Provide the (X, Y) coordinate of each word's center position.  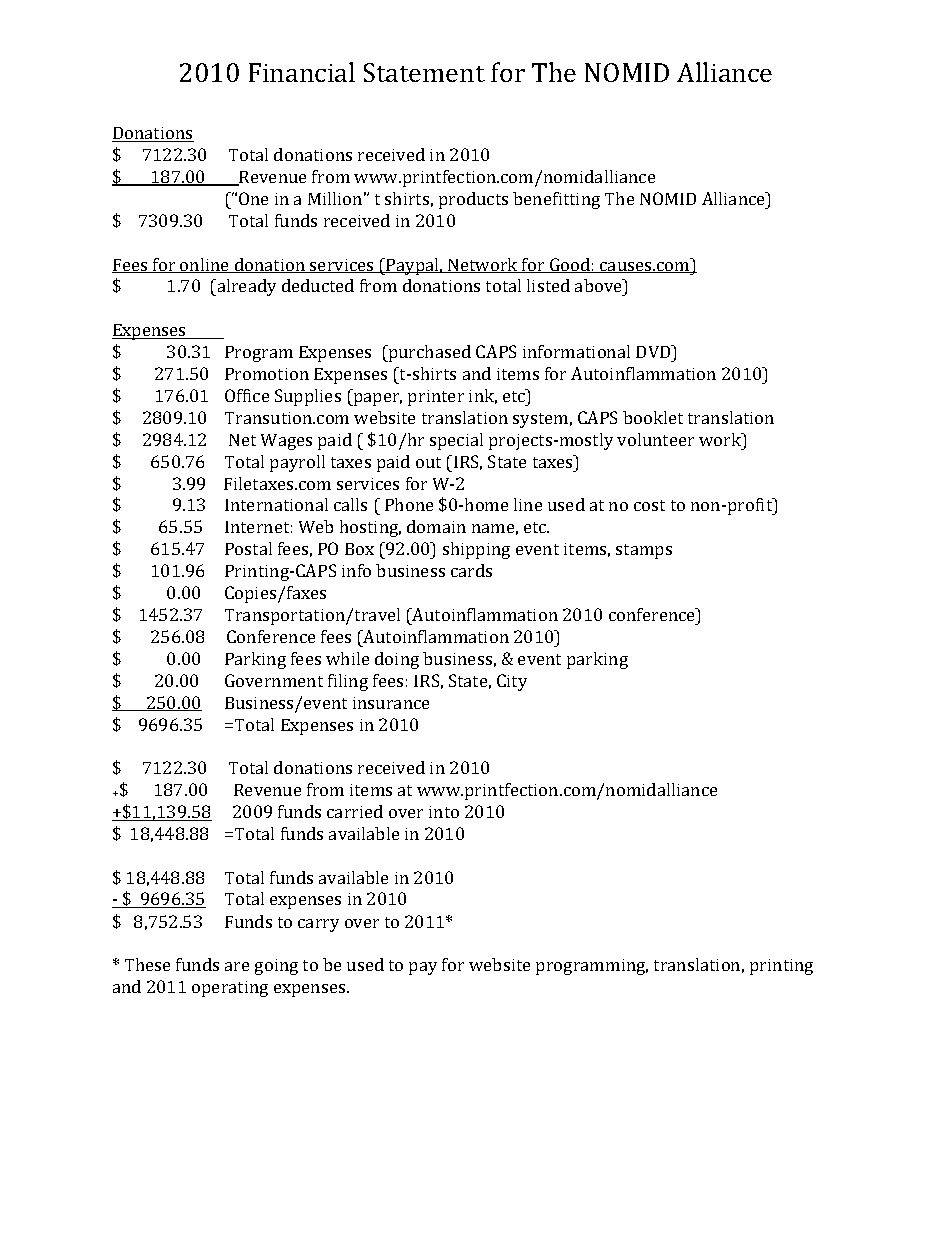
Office (247, 395)
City (512, 682)
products (473, 200)
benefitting (556, 200)
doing (397, 660)
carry (318, 925)
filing (348, 682)
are (237, 966)
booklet (653, 417)
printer (436, 398)
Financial (302, 72)
